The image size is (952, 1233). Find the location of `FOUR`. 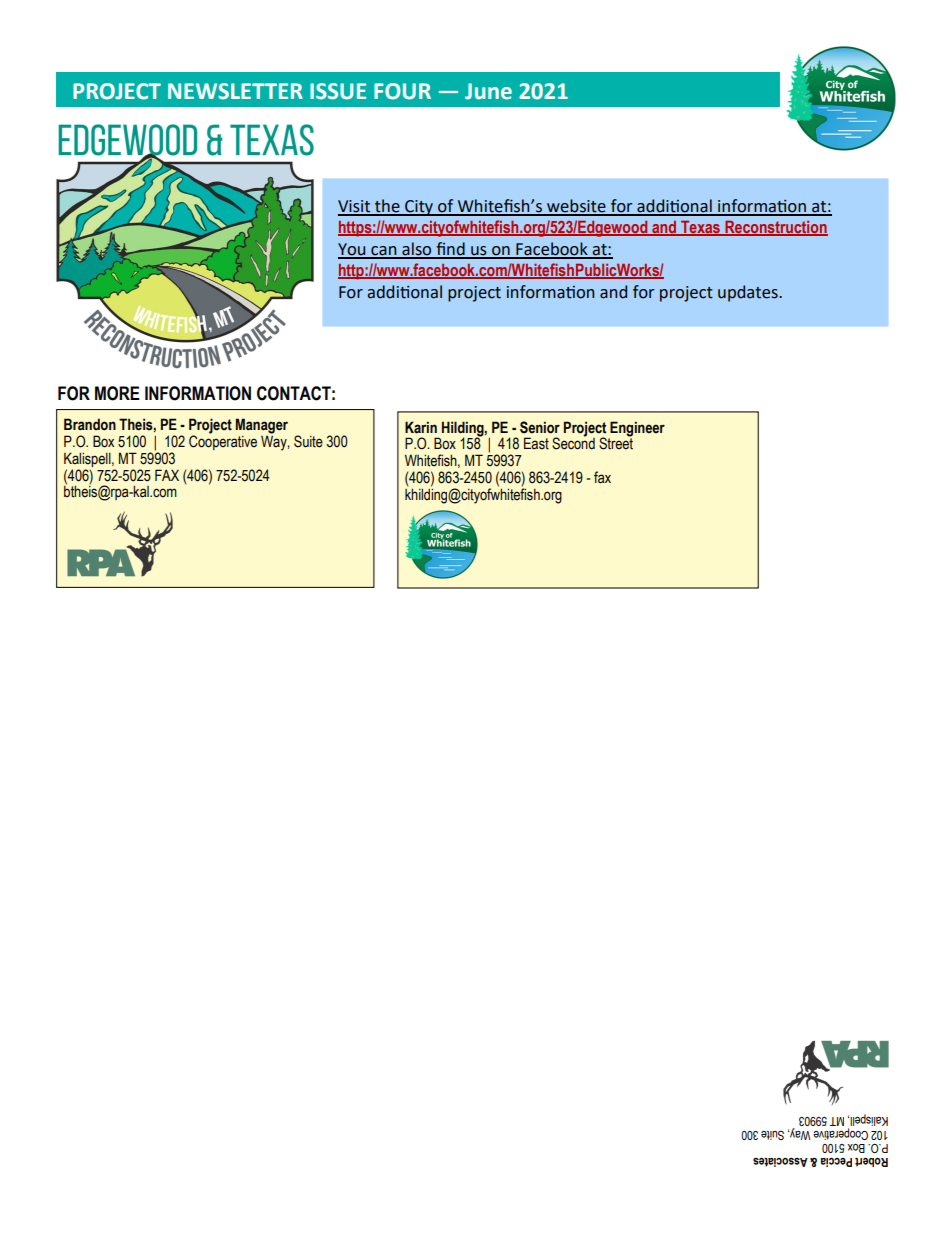

FOUR is located at coordinates (402, 91).
